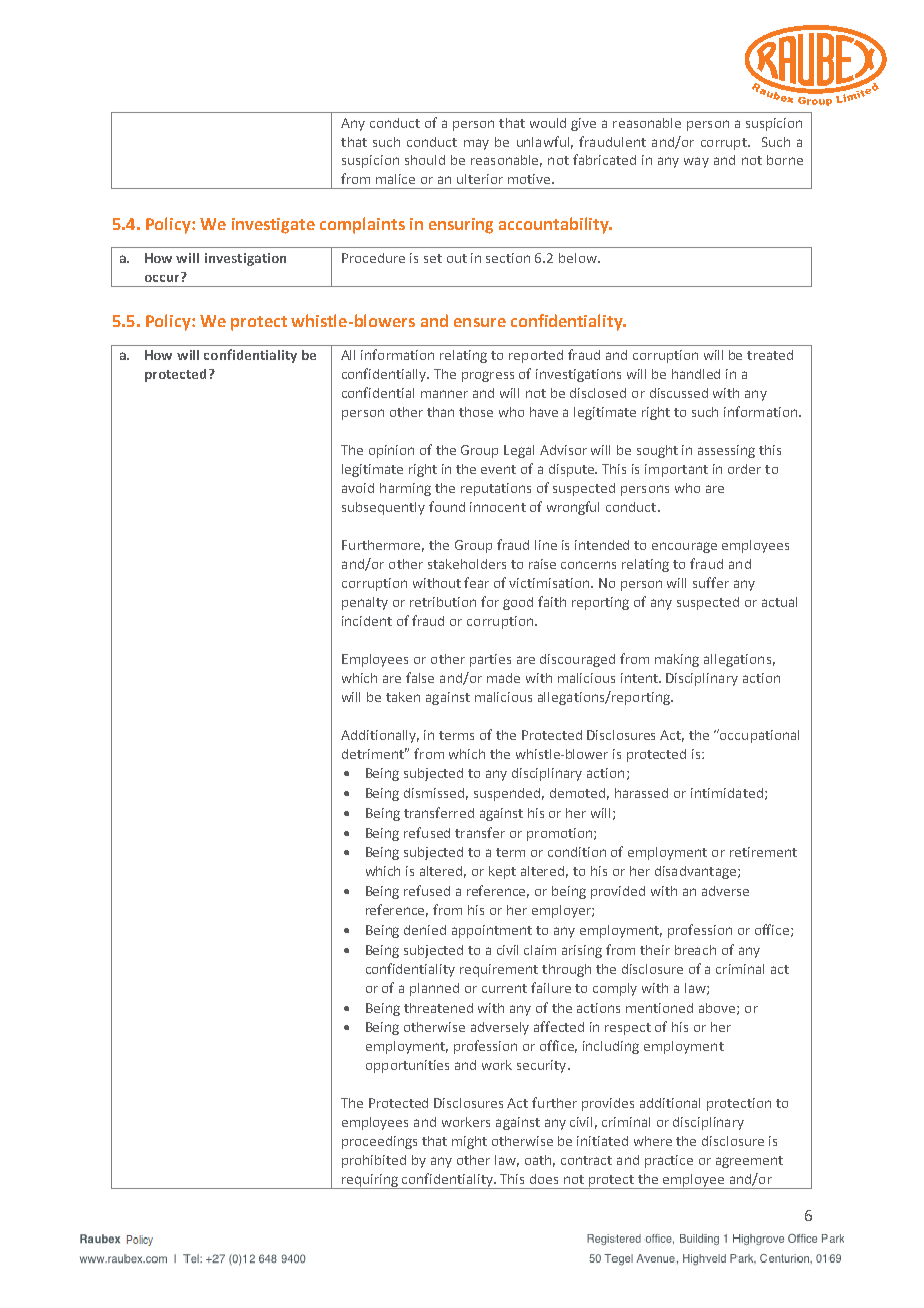 The height and width of the image is (1308, 924). I want to click on appointment, so click(492, 931).
